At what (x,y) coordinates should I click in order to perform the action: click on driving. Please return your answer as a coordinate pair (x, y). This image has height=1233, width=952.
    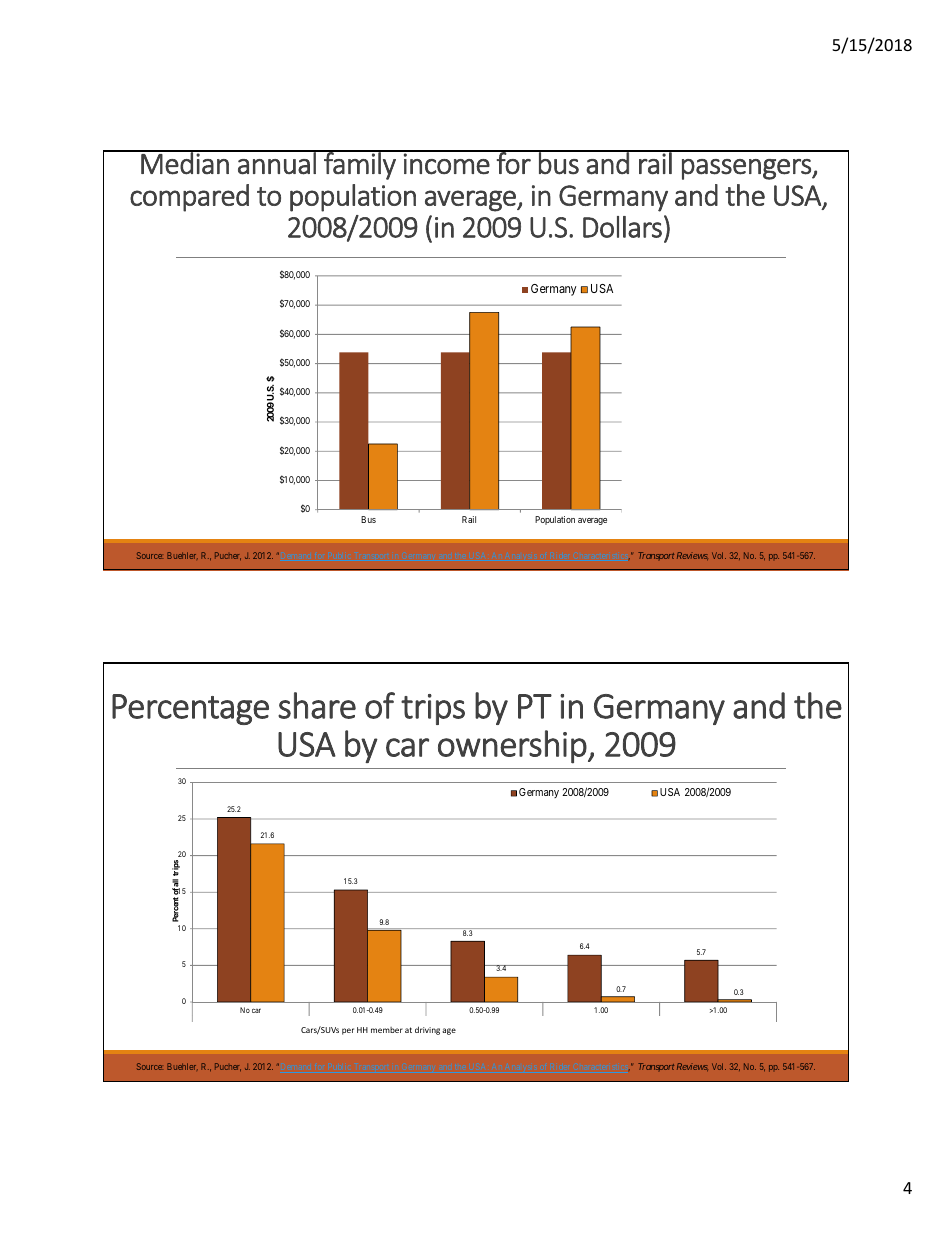
    Looking at the image, I should click on (427, 1030).
